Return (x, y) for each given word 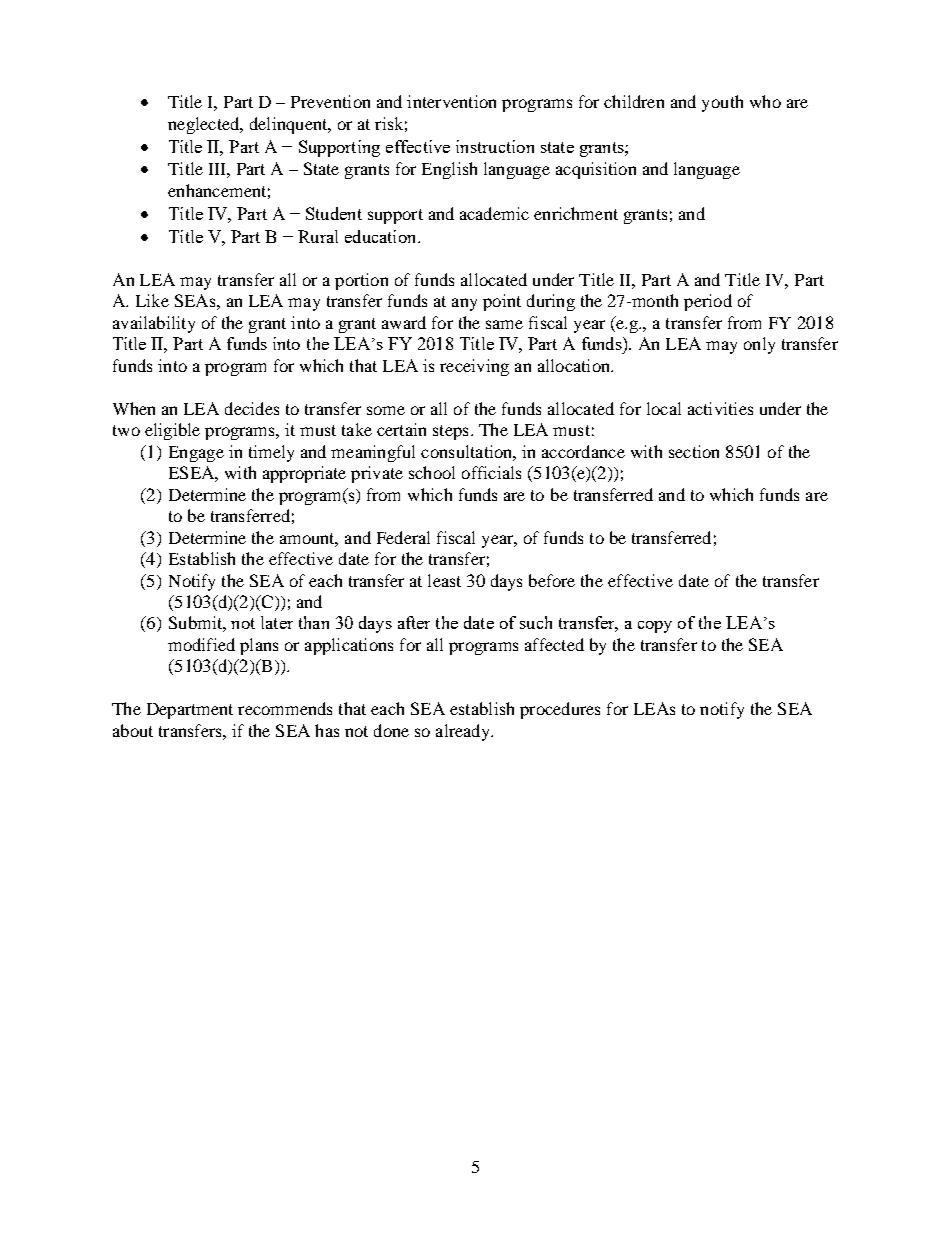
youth (722, 103)
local (664, 408)
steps (450, 432)
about (133, 730)
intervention (451, 101)
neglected (205, 125)
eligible (172, 431)
